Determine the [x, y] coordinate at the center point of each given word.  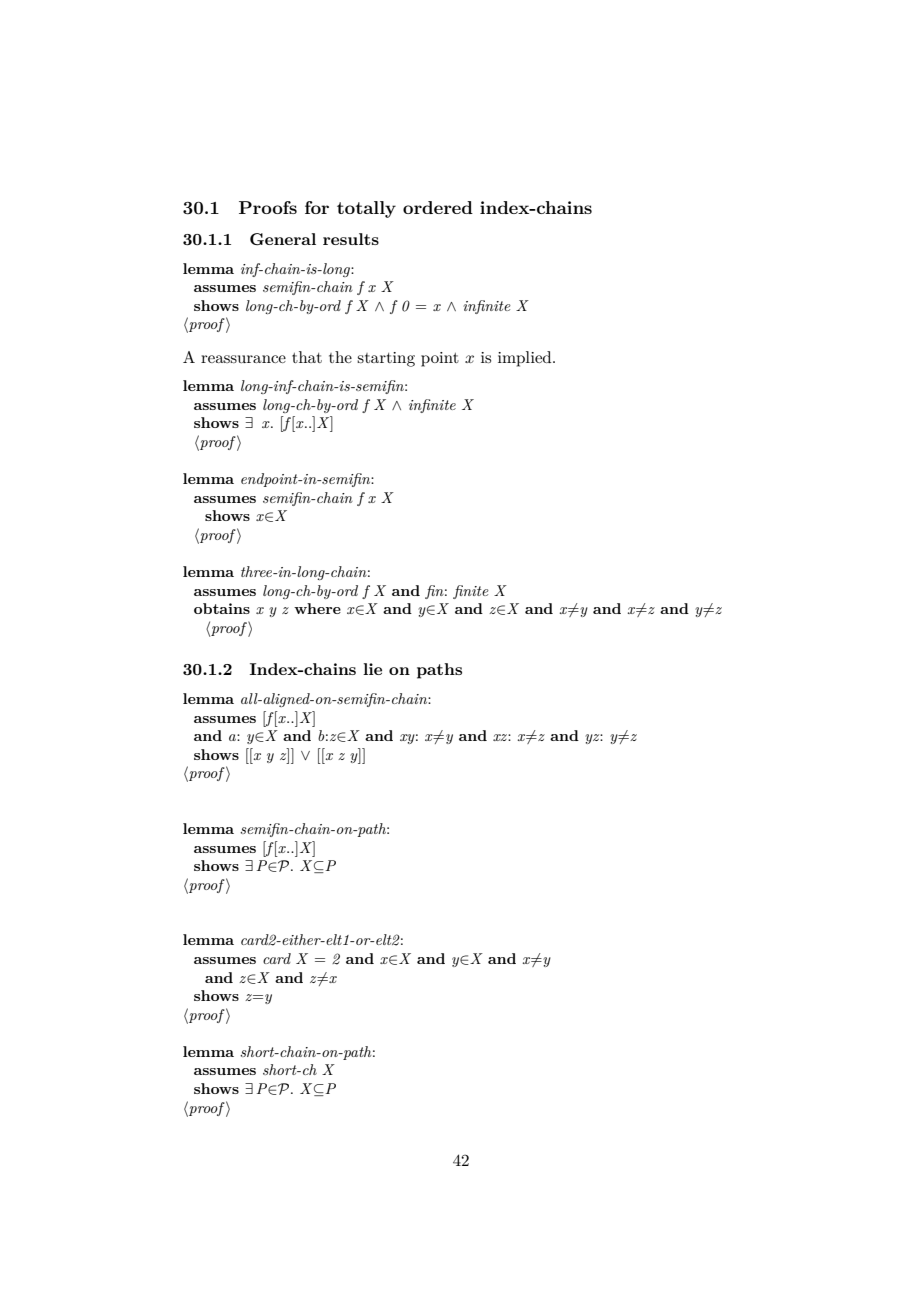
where [317, 608]
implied [526, 359]
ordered [438, 207]
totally [366, 209]
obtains [222, 608]
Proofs [268, 207]
